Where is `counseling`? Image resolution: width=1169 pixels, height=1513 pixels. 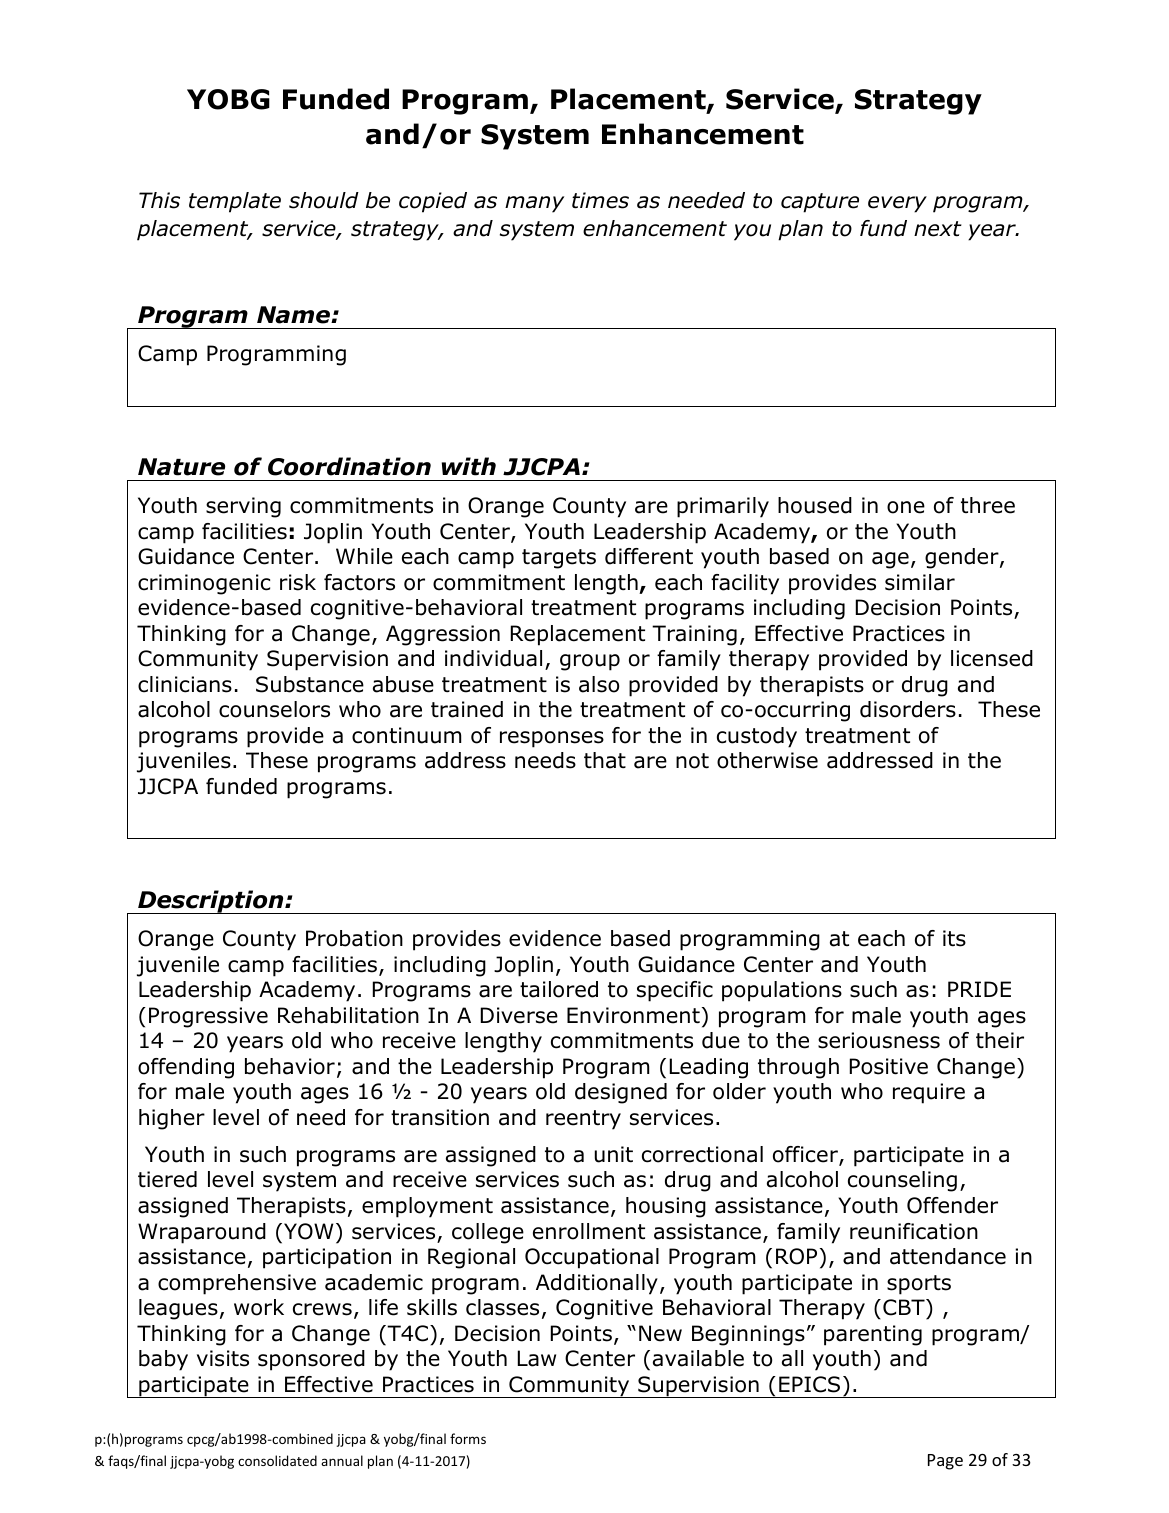
counseling is located at coordinates (902, 1181).
